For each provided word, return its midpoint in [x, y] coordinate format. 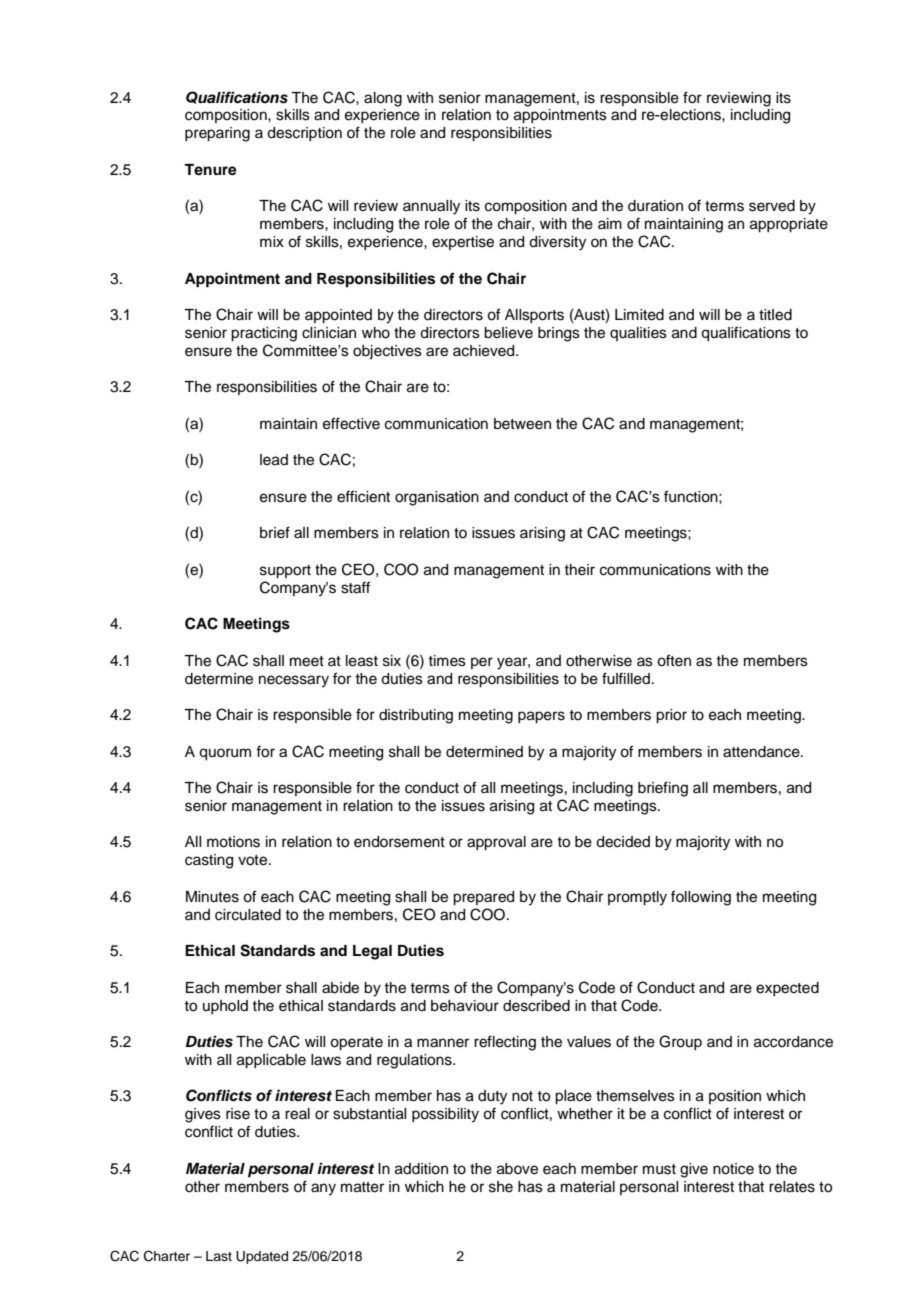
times [447, 661]
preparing [217, 134]
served [772, 206]
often [674, 660]
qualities [638, 334]
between [522, 424]
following [701, 898]
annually [431, 207]
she [501, 1187]
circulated [248, 915]
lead [274, 460]
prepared [483, 898]
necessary [294, 681]
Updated [262, 1257]
